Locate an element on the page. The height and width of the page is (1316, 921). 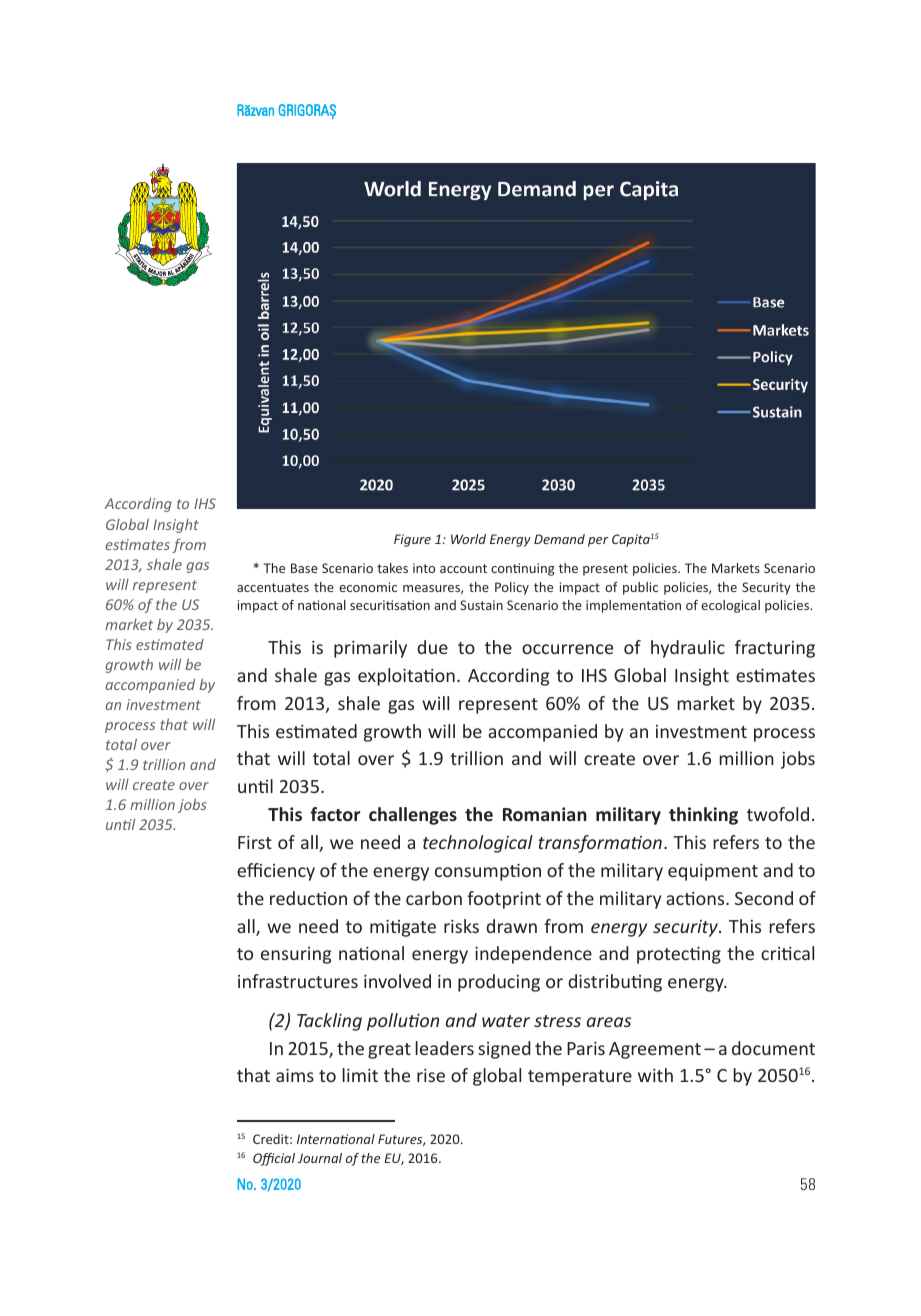
Base is located at coordinates (304, 568).
